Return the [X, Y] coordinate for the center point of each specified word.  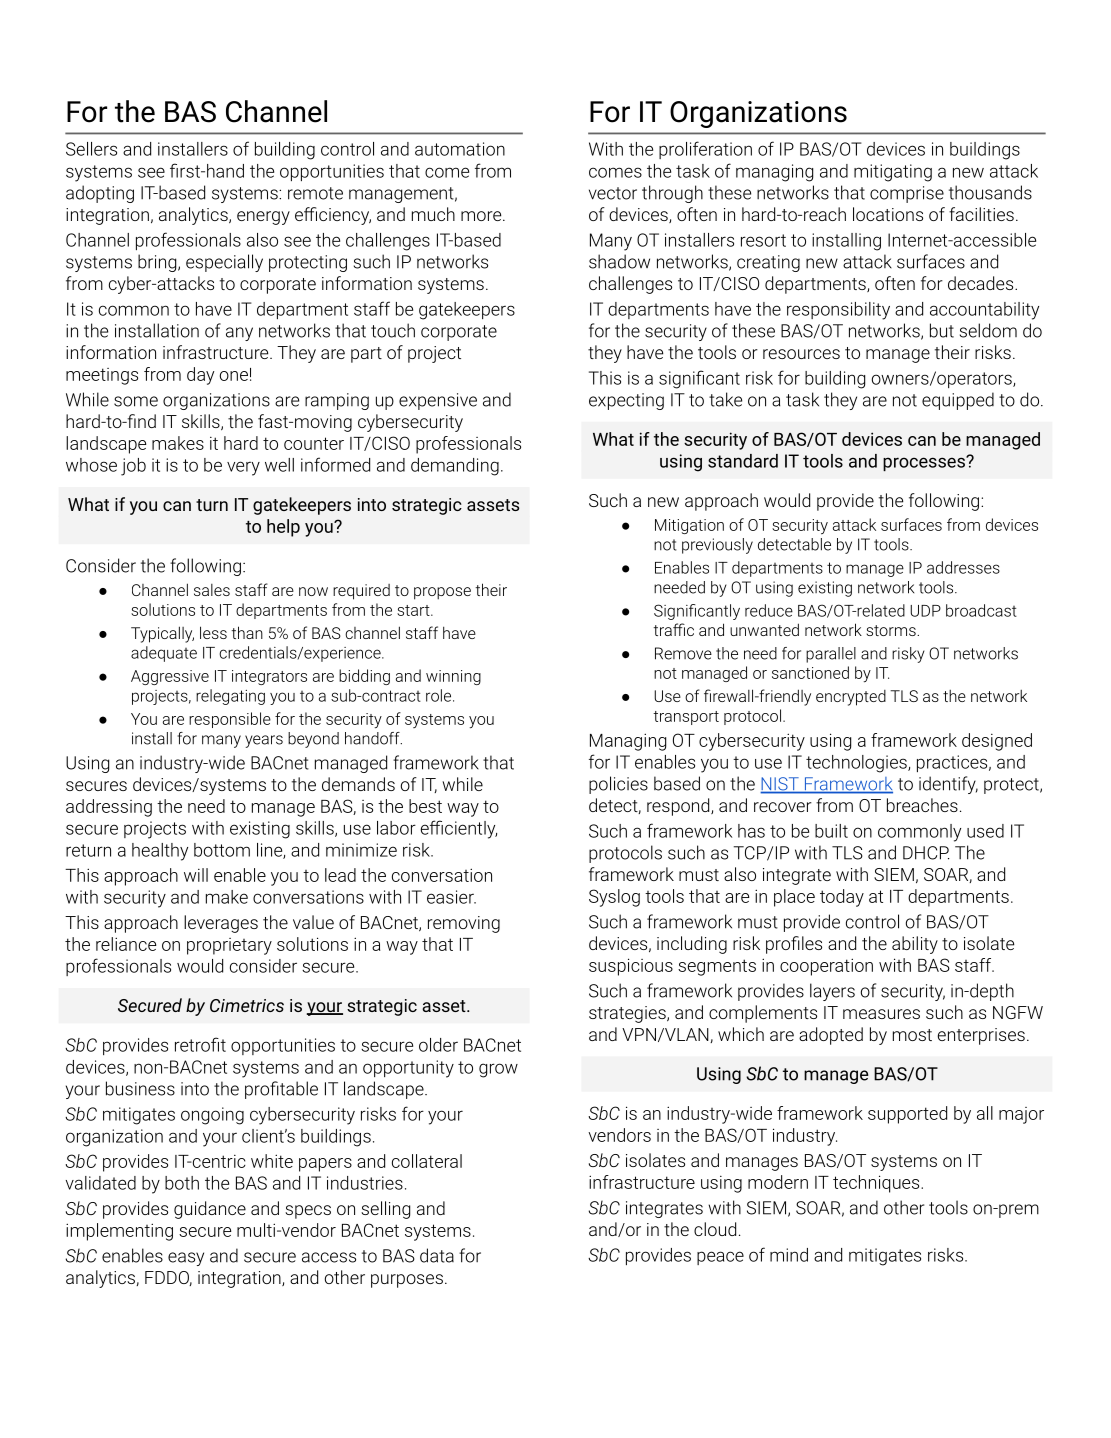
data [437, 1255]
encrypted [851, 698]
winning [453, 677]
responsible [230, 720]
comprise [907, 194]
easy [186, 1259]
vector [613, 193]
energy [263, 218]
